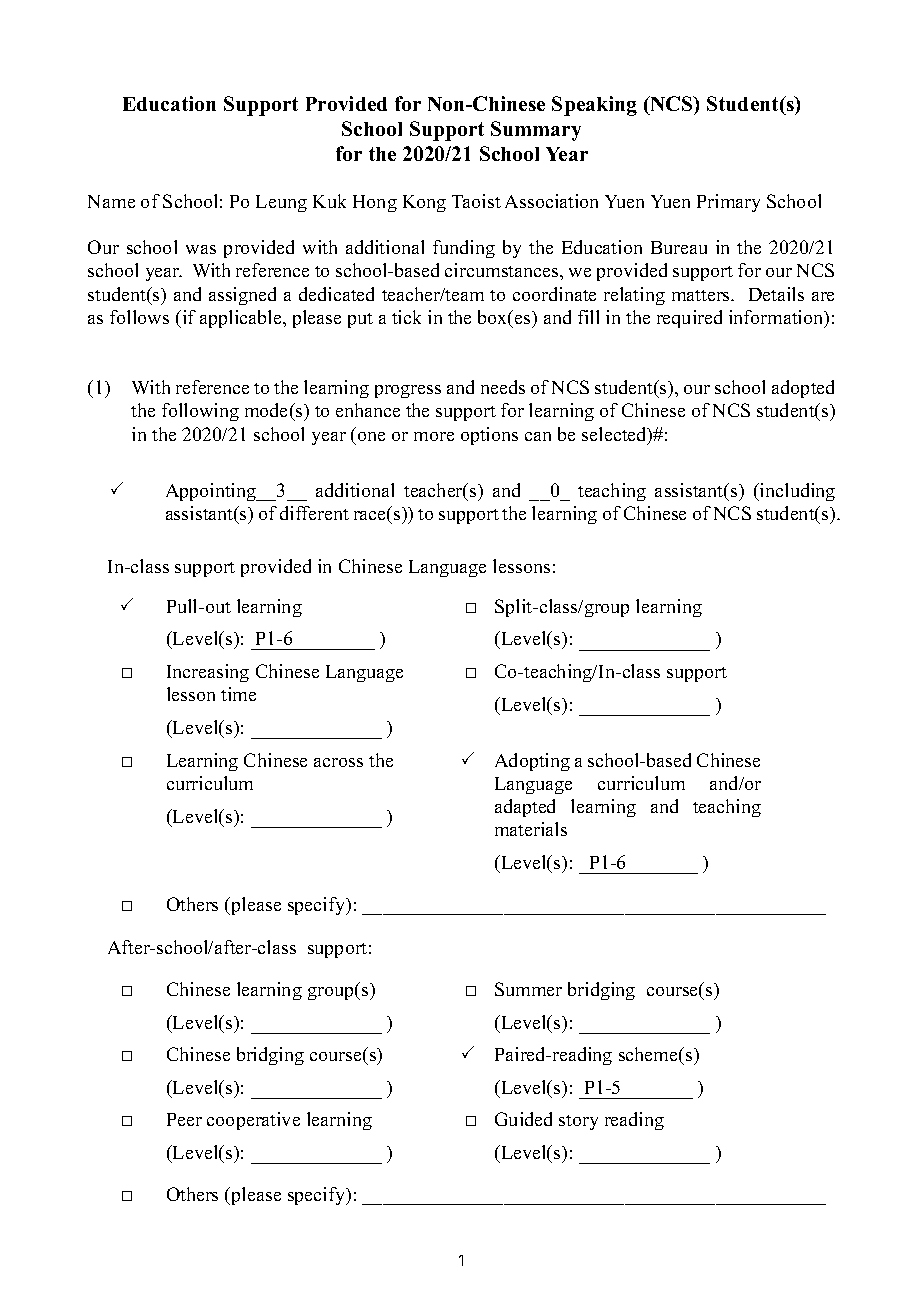 Image resolution: width=924 pixels, height=1308 pixels. I want to click on Peer, so click(184, 1119).
